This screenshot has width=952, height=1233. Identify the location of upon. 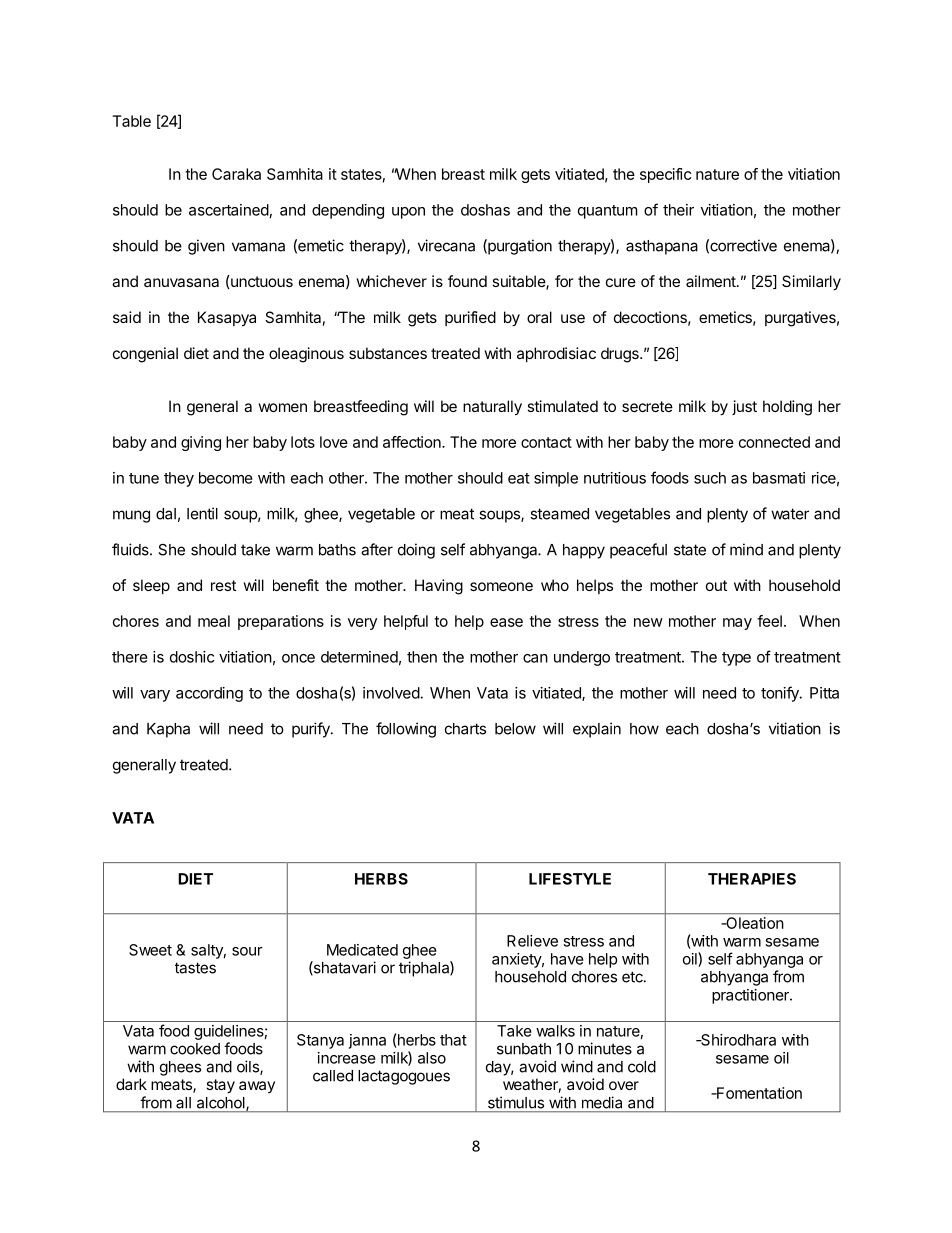
(408, 213).
